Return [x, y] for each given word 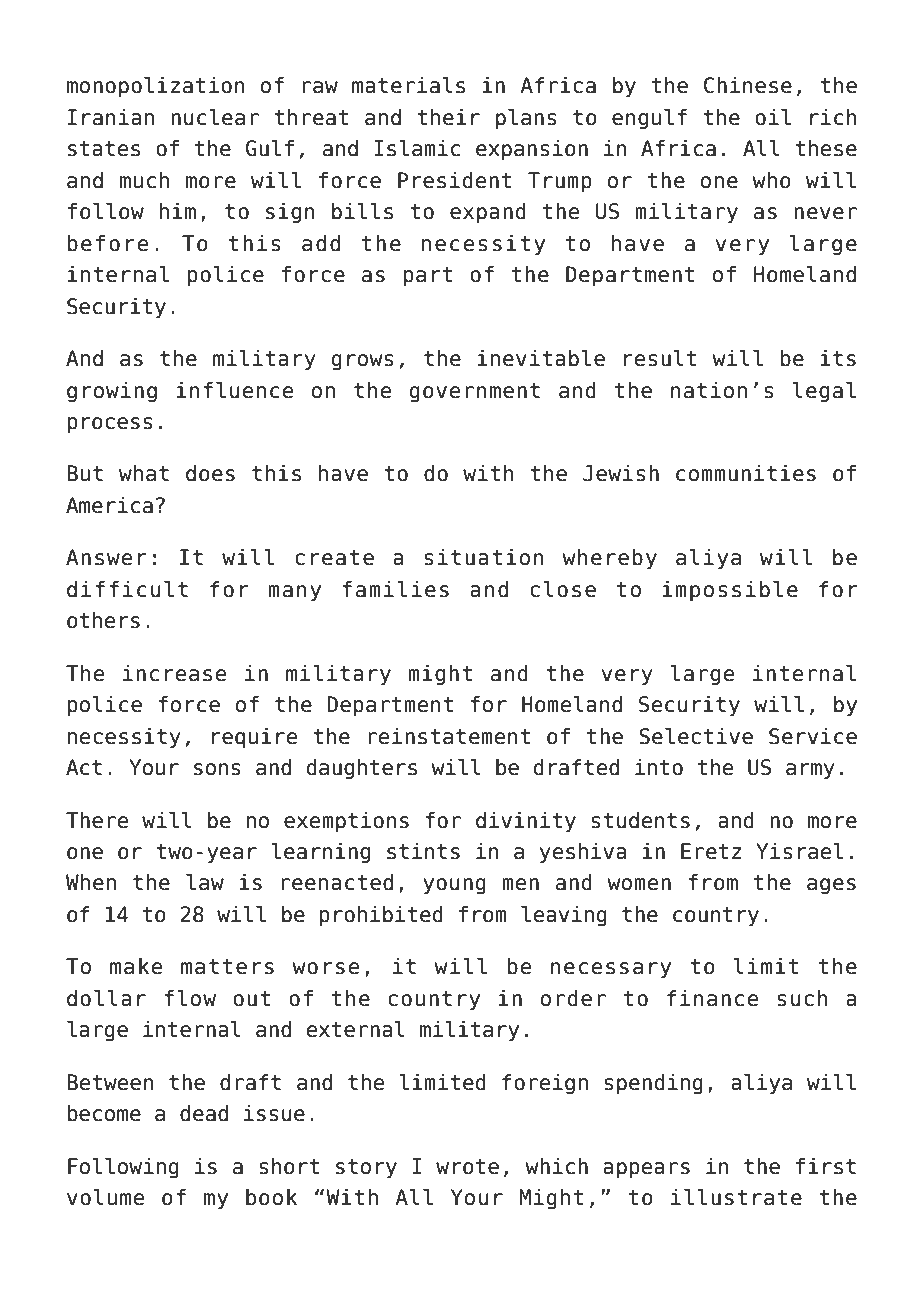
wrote [467, 1167]
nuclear [215, 117]
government [475, 393]
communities [746, 473]
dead [204, 1113]
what [144, 473]
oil [773, 117]
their [448, 117]
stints [423, 851]
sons [217, 769]
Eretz [711, 851]
